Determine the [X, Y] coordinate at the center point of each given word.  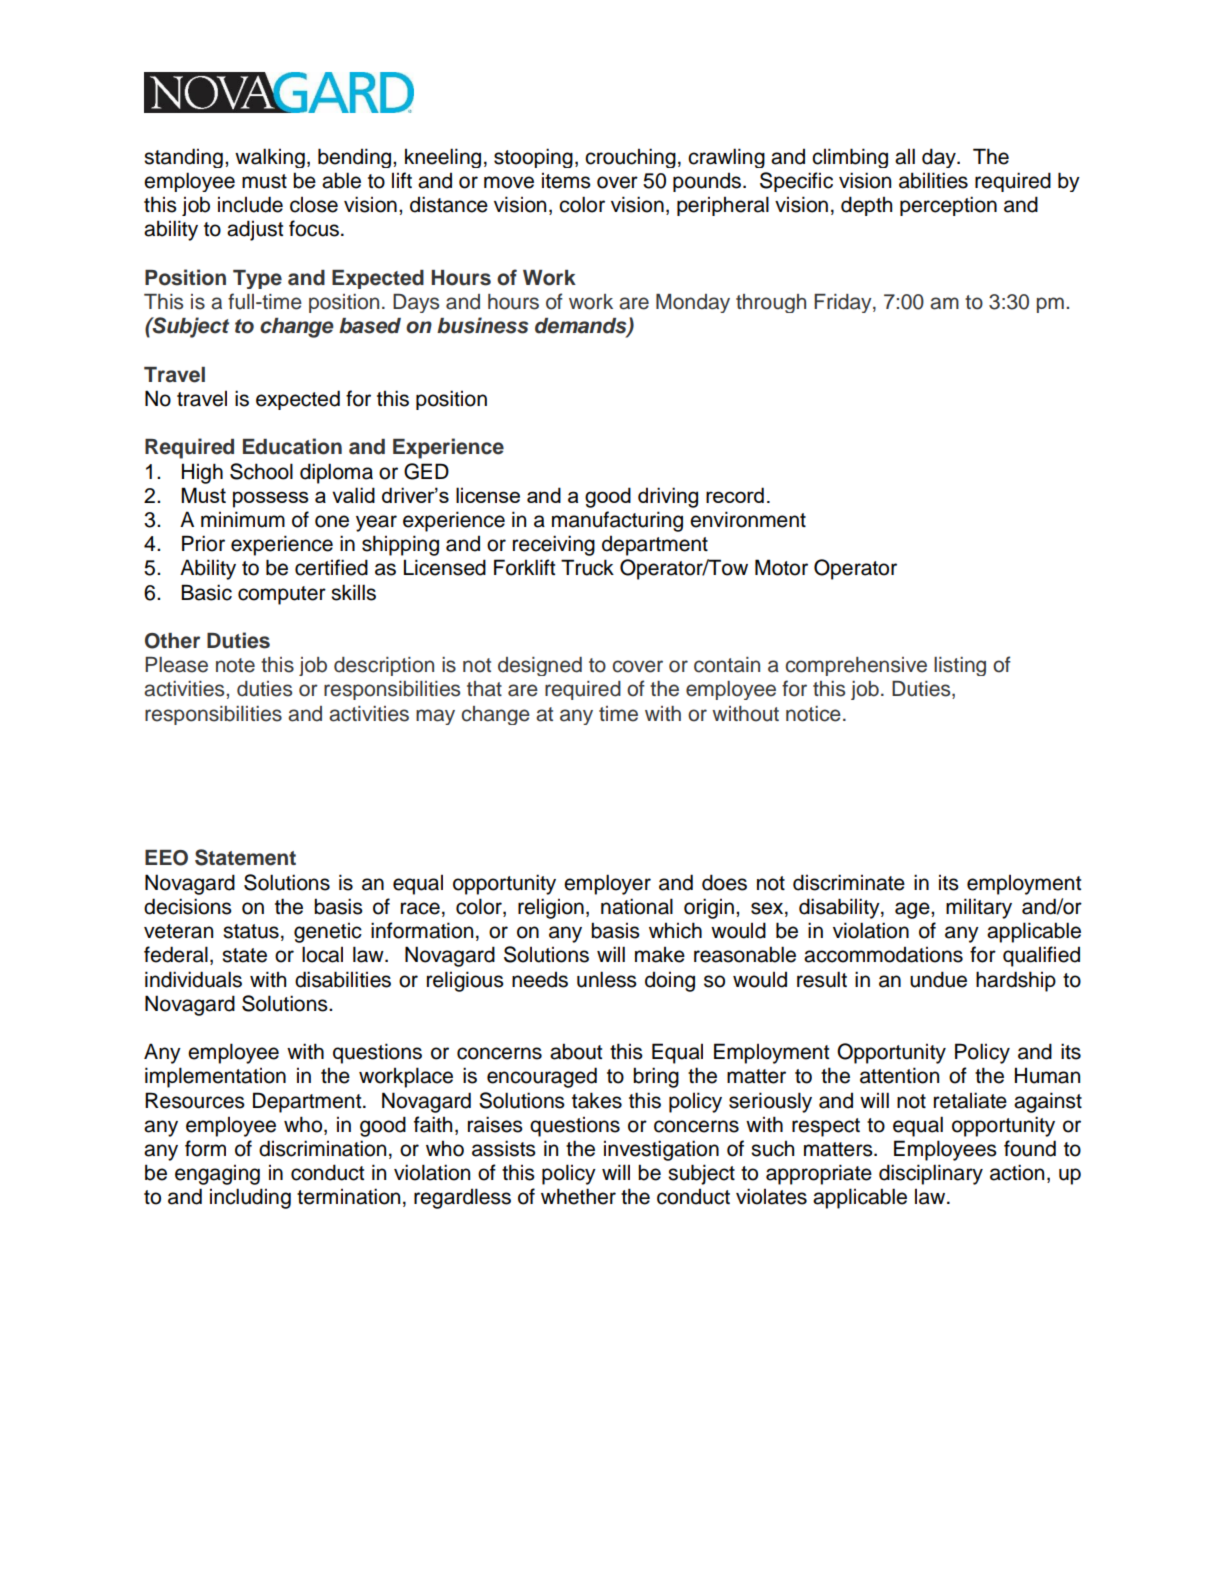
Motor [781, 567]
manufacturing [617, 521]
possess [271, 499]
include [250, 204]
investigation [661, 1150]
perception [948, 206]
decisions [188, 906]
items [566, 181]
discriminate [849, 882]
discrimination [322, 1148]
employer [607, 884]
